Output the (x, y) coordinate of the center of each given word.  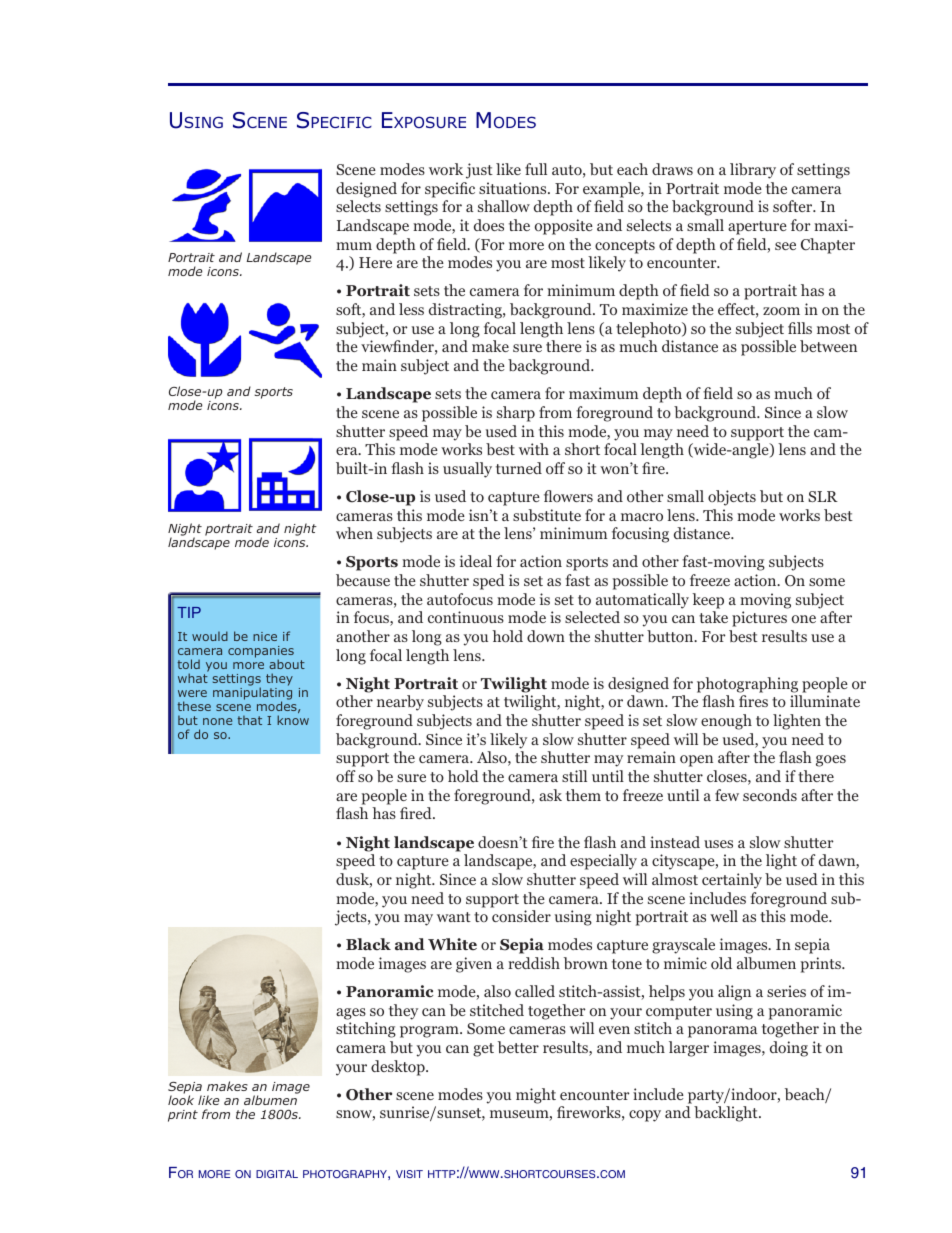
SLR (823, 496)
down (546, 636)
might (536, 1096)
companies (261, 653)
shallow (504, 206)
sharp (516, 414)
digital (277, 1174)
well (724, 916)
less (411, 309)
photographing (747, 685)
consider (521, 916)
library (753, 171)
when (354, 533)
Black (368, 944)
